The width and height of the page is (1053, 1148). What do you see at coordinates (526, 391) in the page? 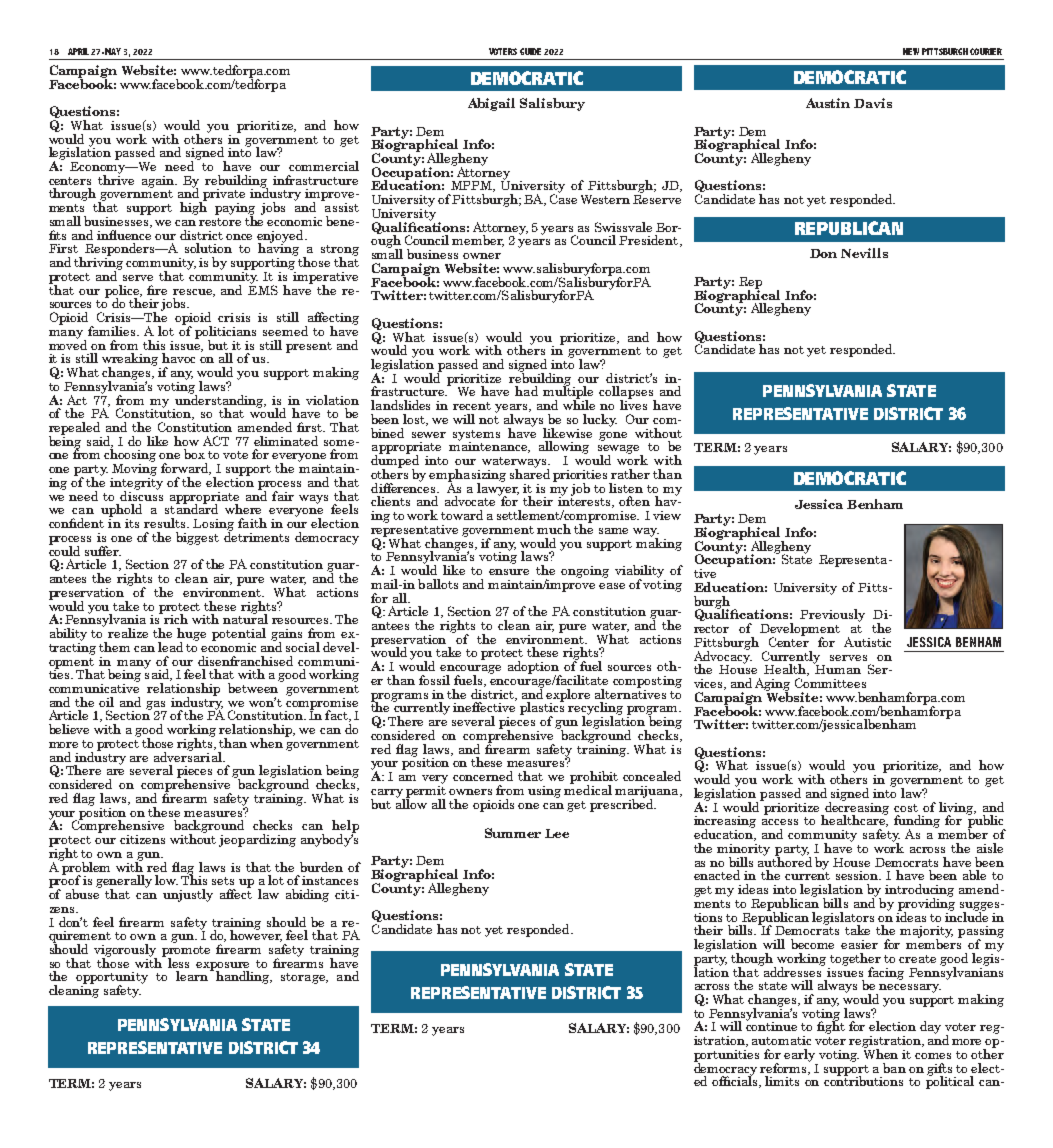
I see `had` at bounding box center [526, 391].
